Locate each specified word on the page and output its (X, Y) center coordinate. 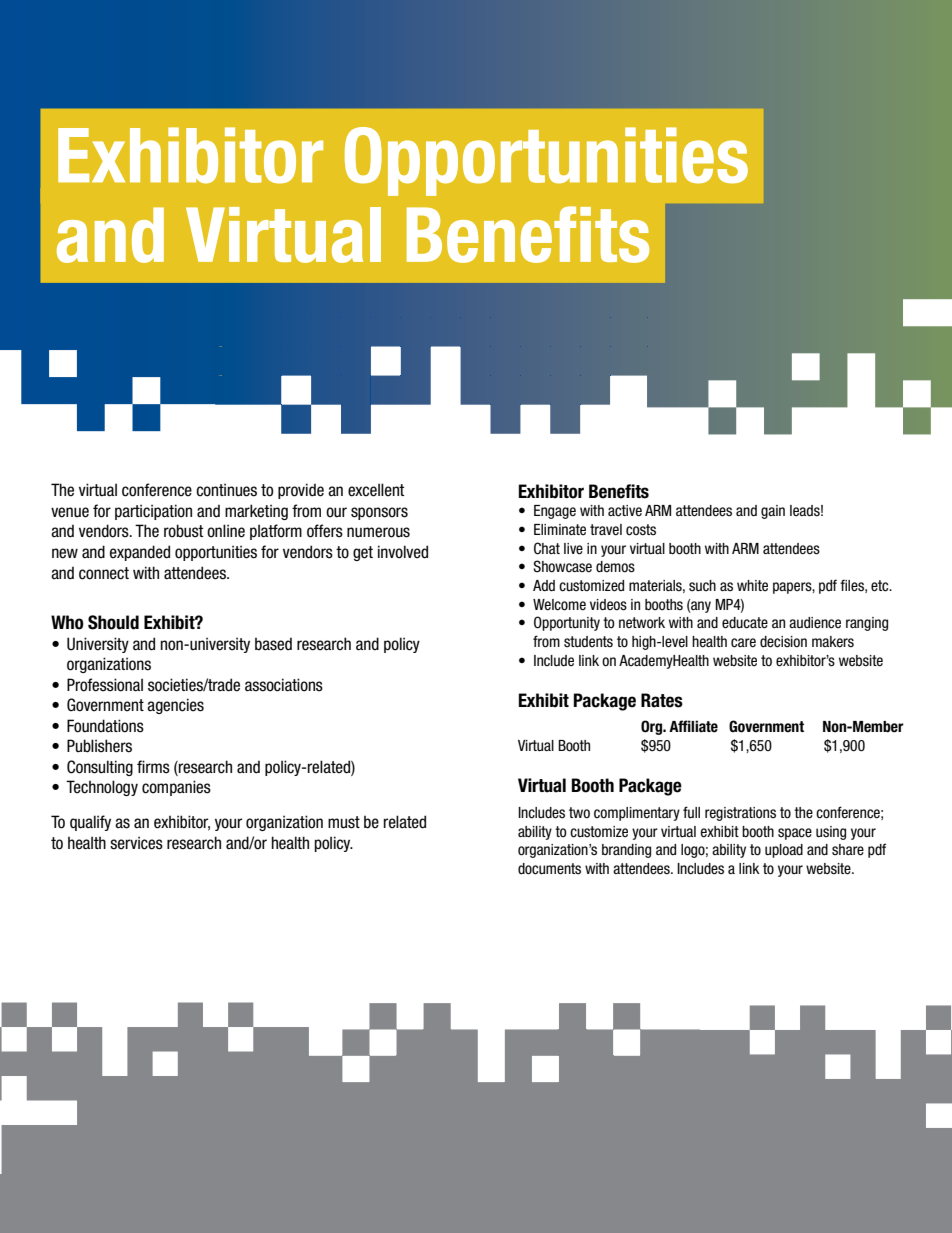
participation (153, 512)
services (136, 843)
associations (284, 685)
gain (773, 512)
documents (549, 869)
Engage (555, 512)
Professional (105, 685)
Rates (662, 700)
